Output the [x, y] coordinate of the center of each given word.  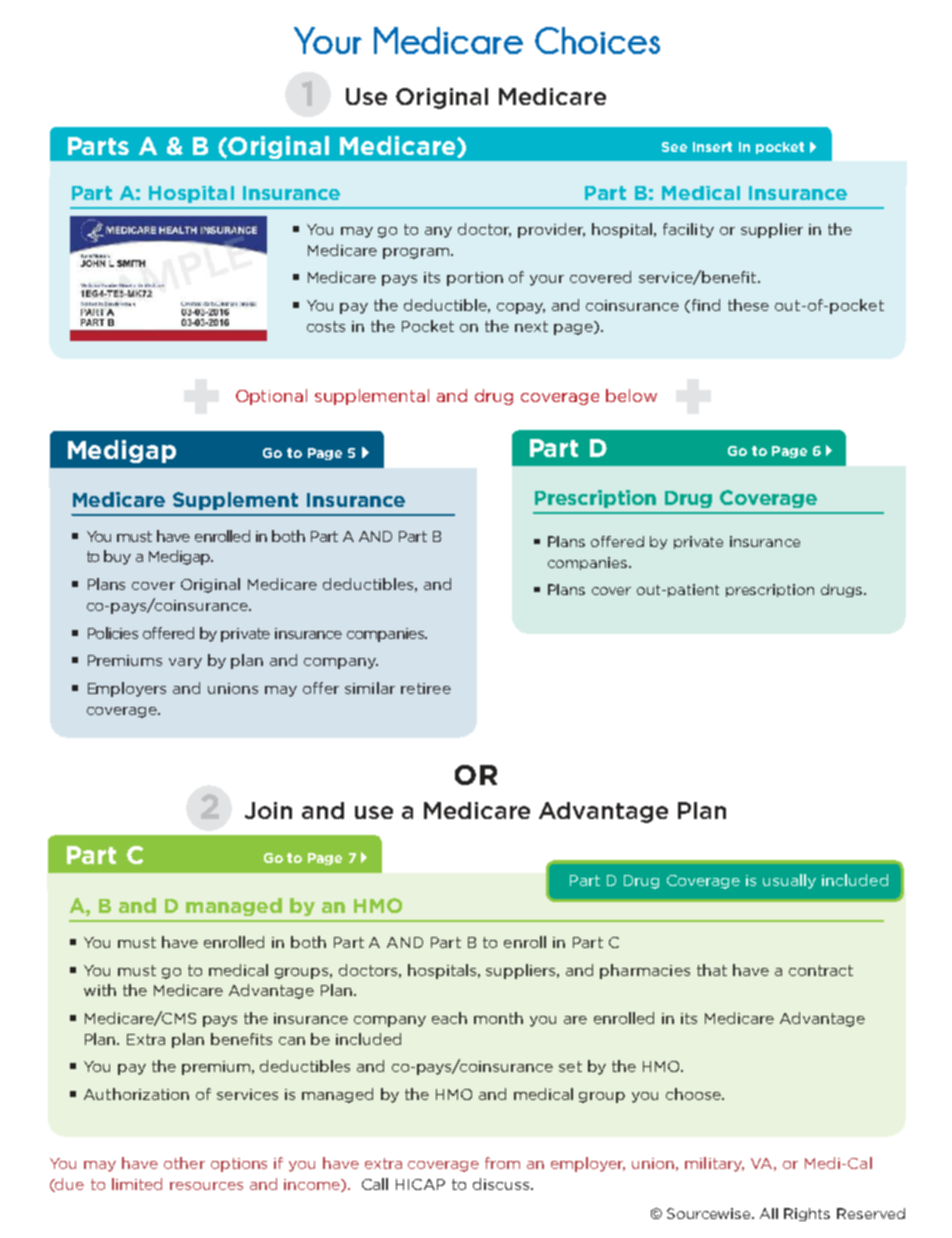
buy [117, 557]
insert [712, 147]
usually [789, 881]
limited [137, 1184]
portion [475, 279]
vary [185, 663]
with [100, 990]
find [706, 305]
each [449, 1018]
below [631, 395]
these [748, 305]
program [416, 253]
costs [326, 326]
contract [821, 970]
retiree [426, 688]
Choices [597, 40]
